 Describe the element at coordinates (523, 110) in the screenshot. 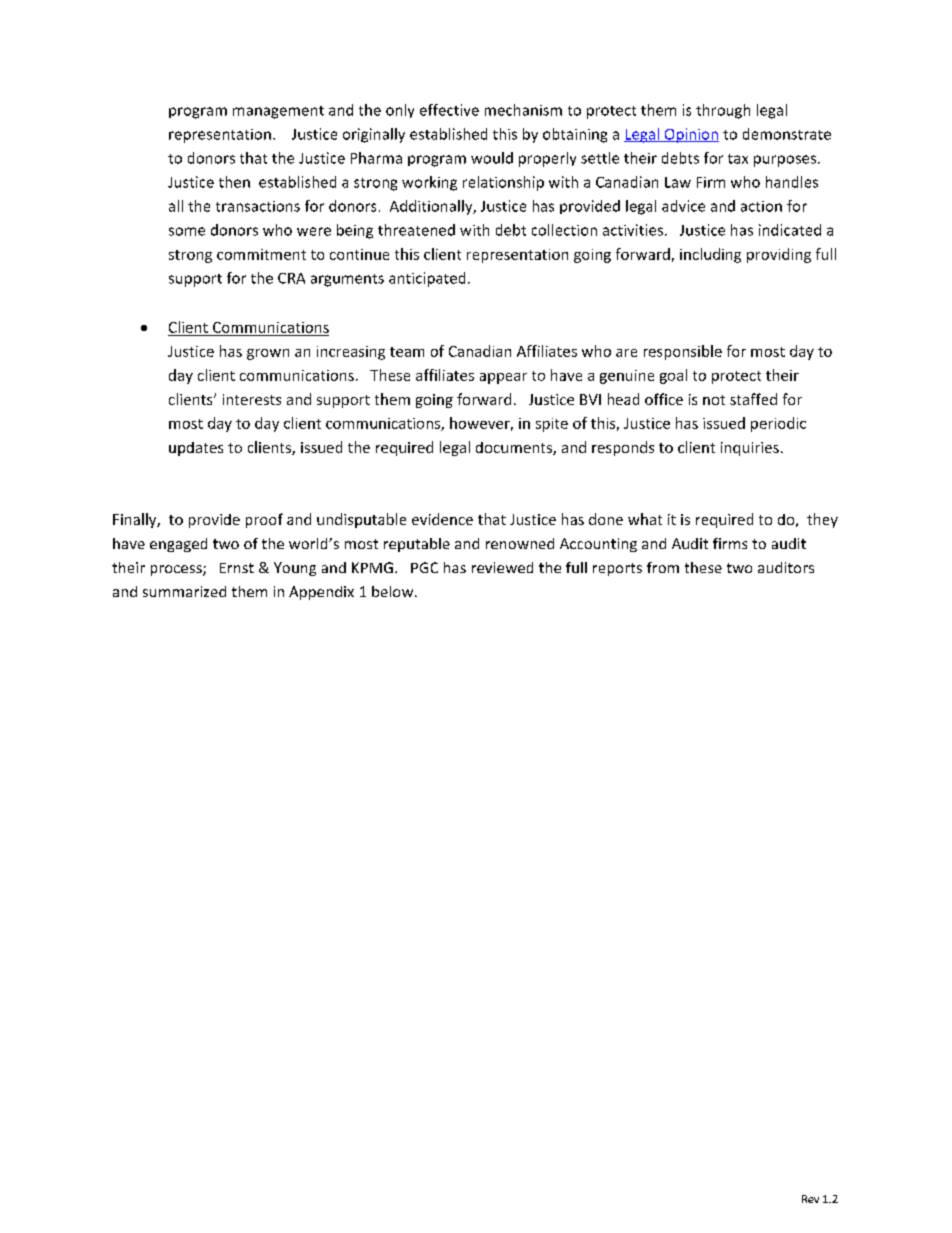

I see `mechanism` at that location.
